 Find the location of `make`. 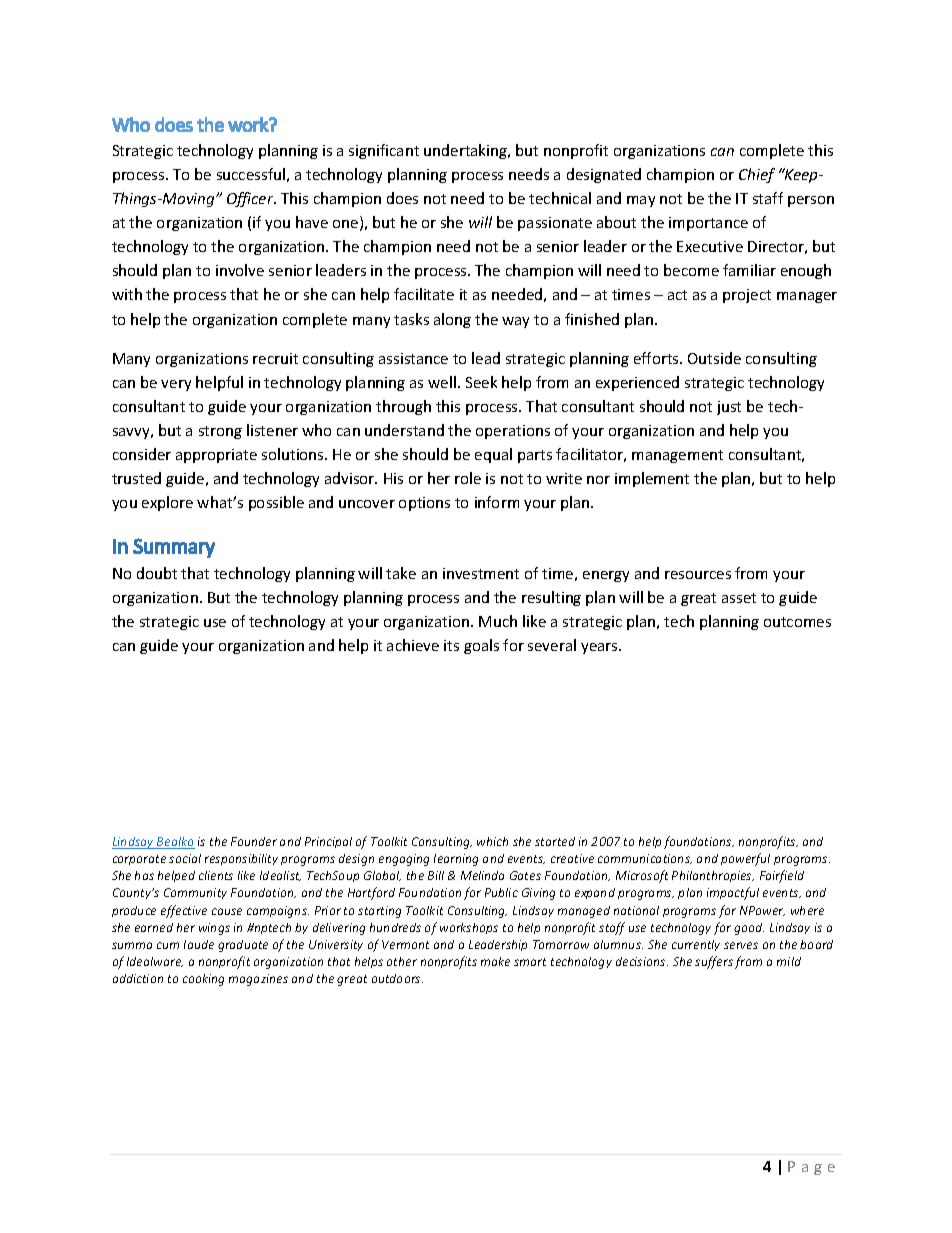

make is located at coordinates (495, 961).
